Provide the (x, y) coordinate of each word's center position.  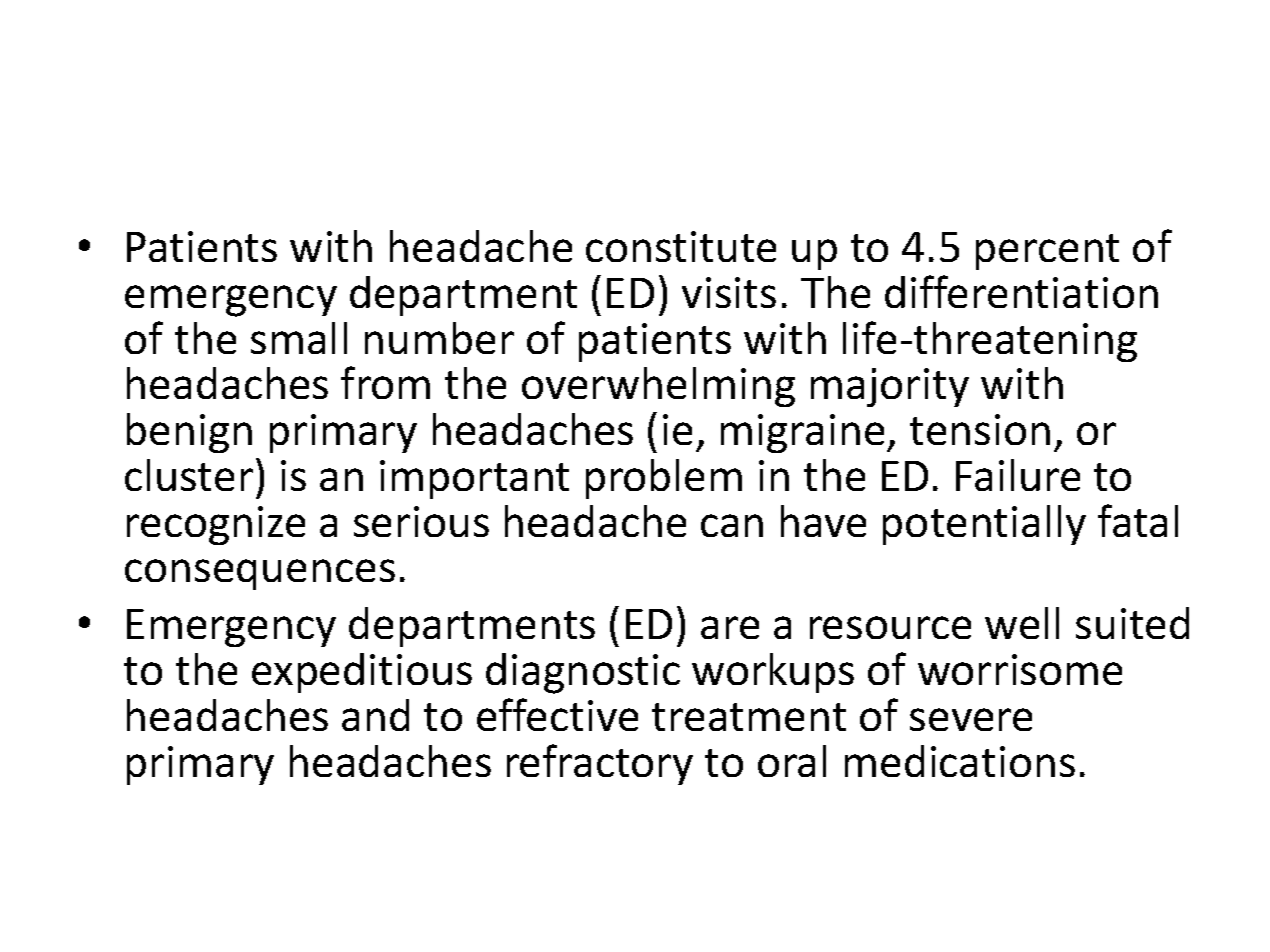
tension (980, 429)
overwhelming (658, 387)
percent (1047, 252)
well (1022, 623)
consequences (260, 574)
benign (189, 433)
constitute (681, 246)
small (299, 338)
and (375, 715)
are (730, 627)
